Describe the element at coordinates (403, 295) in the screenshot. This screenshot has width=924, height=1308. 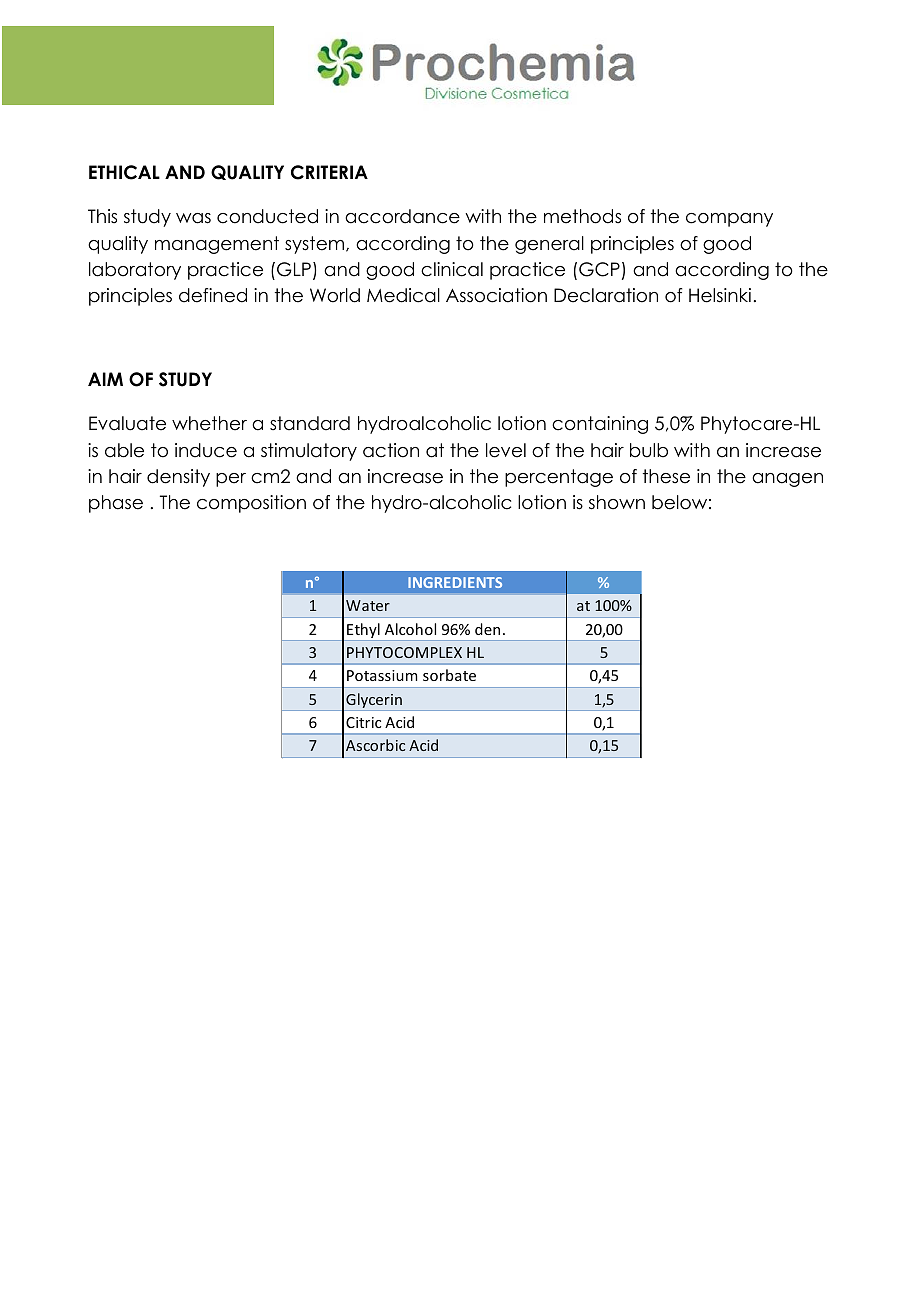
I see `Medical` at that location.
